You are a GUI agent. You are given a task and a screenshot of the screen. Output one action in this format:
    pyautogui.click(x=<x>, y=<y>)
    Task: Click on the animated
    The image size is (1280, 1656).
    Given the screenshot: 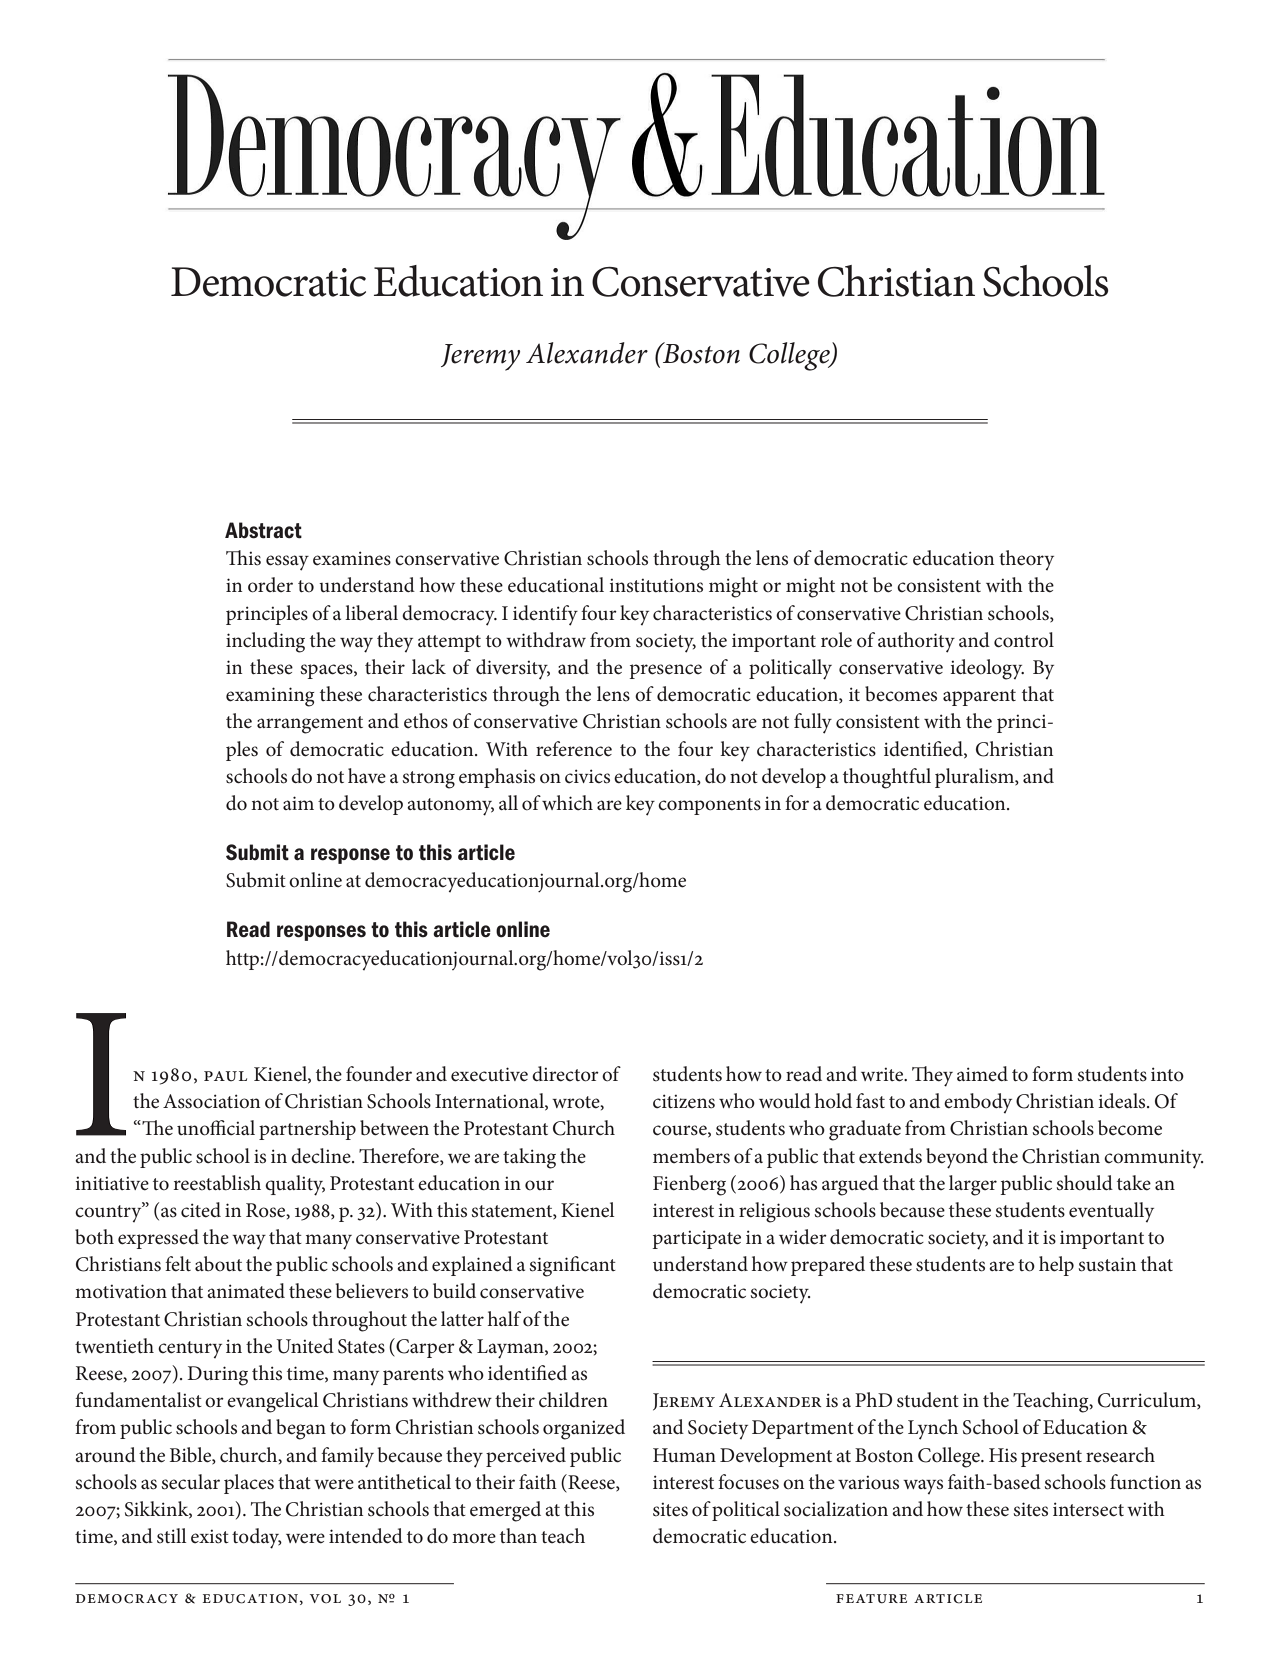 What is the action you would take?
    pyautogui.click(x=246, y=1291)
